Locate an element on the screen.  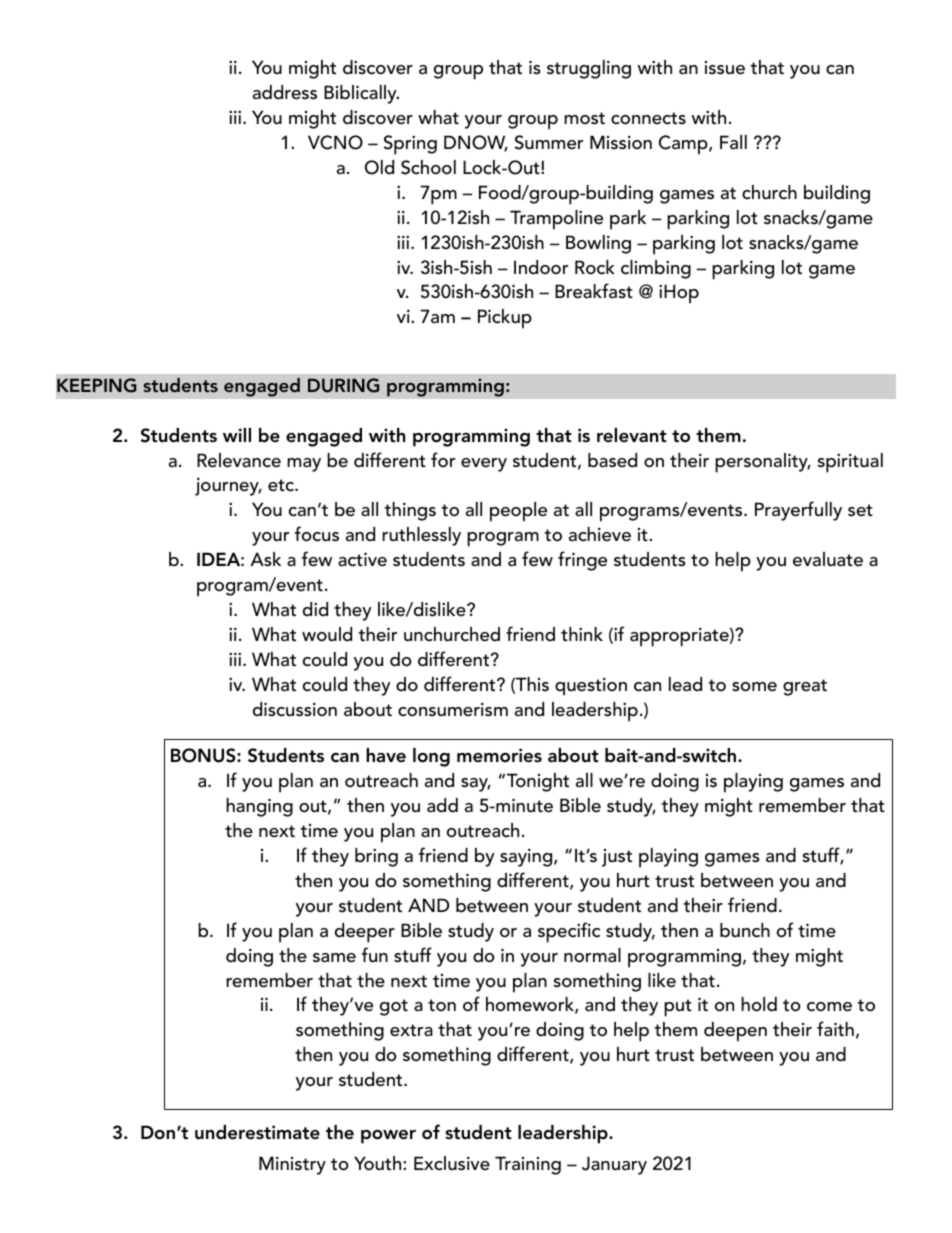
Summer is located at coordinates (549, 142).
